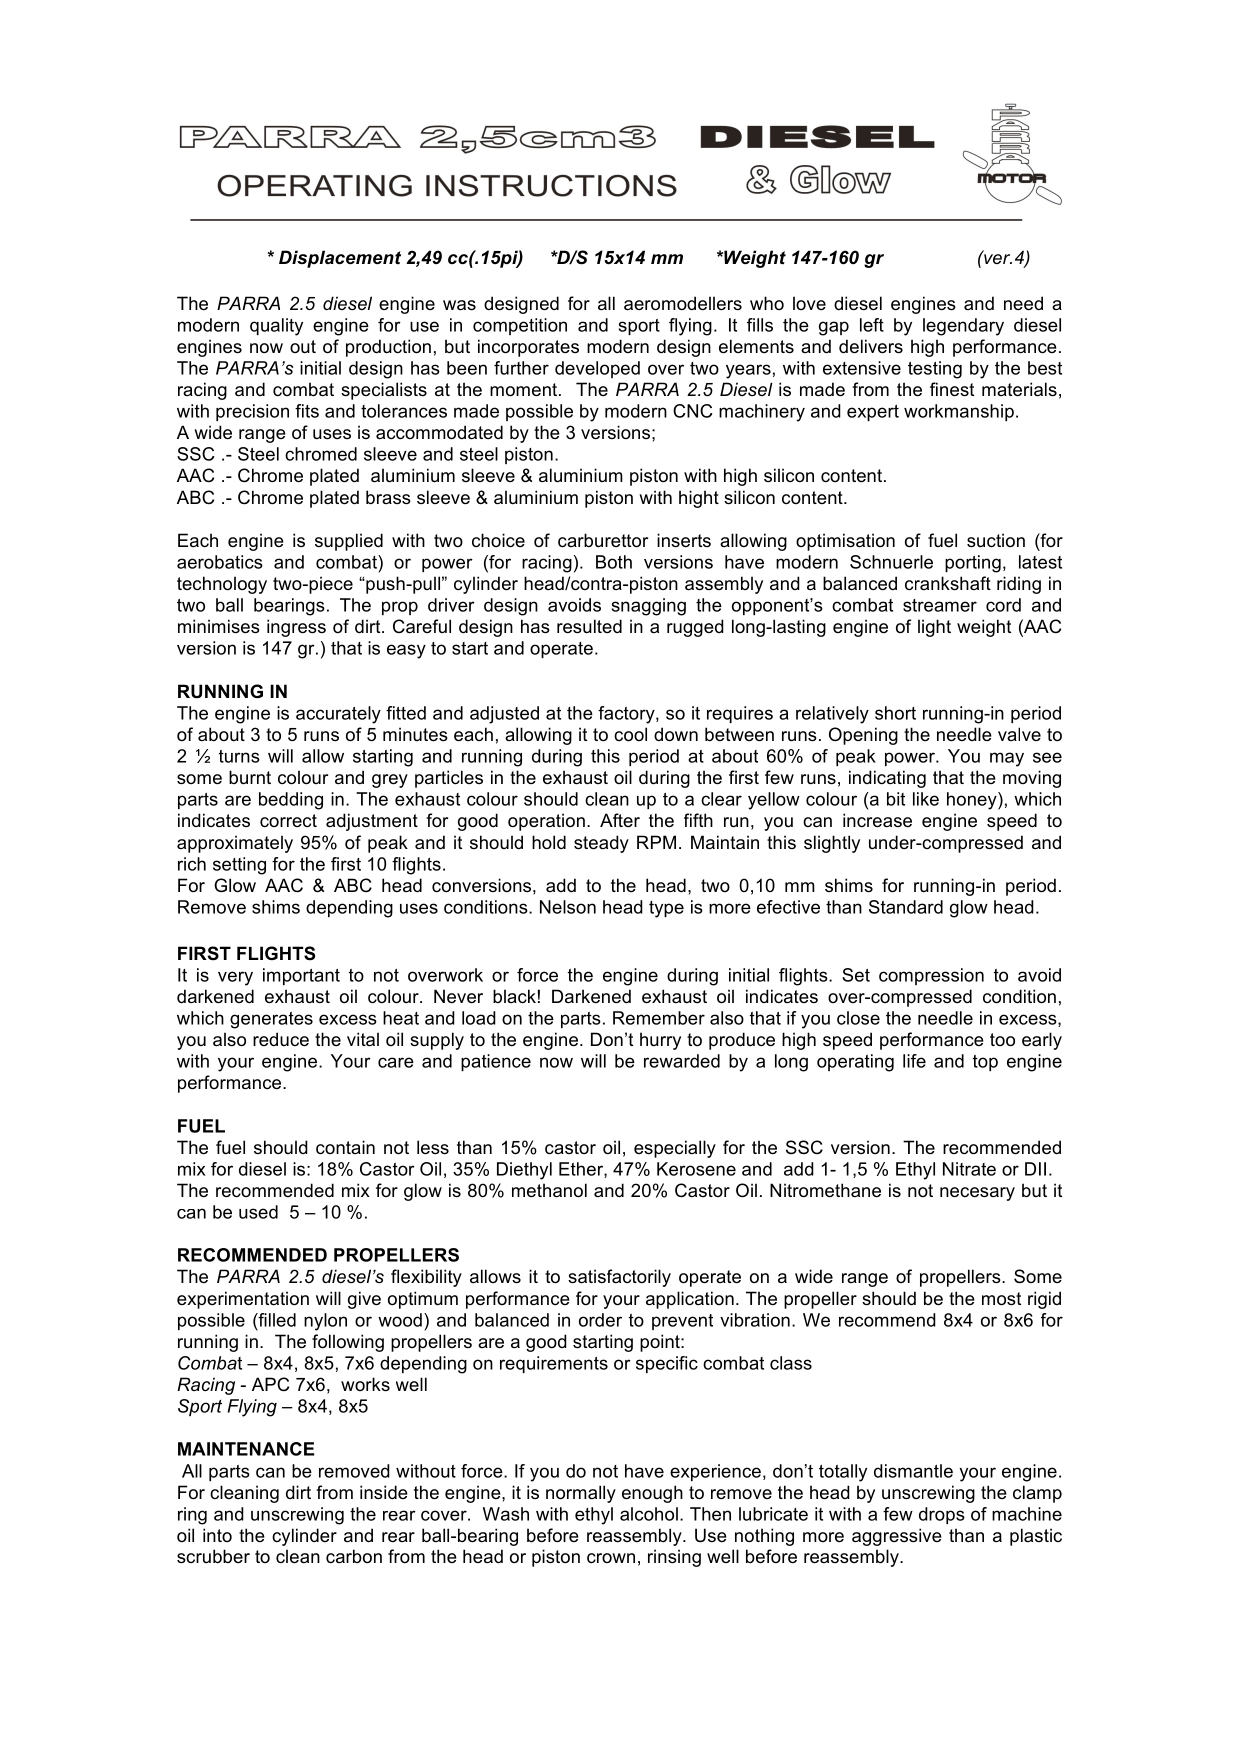 The height and width of the screenshot is (1754, 1240). I want to click on reduce, so click(281, 1039).
